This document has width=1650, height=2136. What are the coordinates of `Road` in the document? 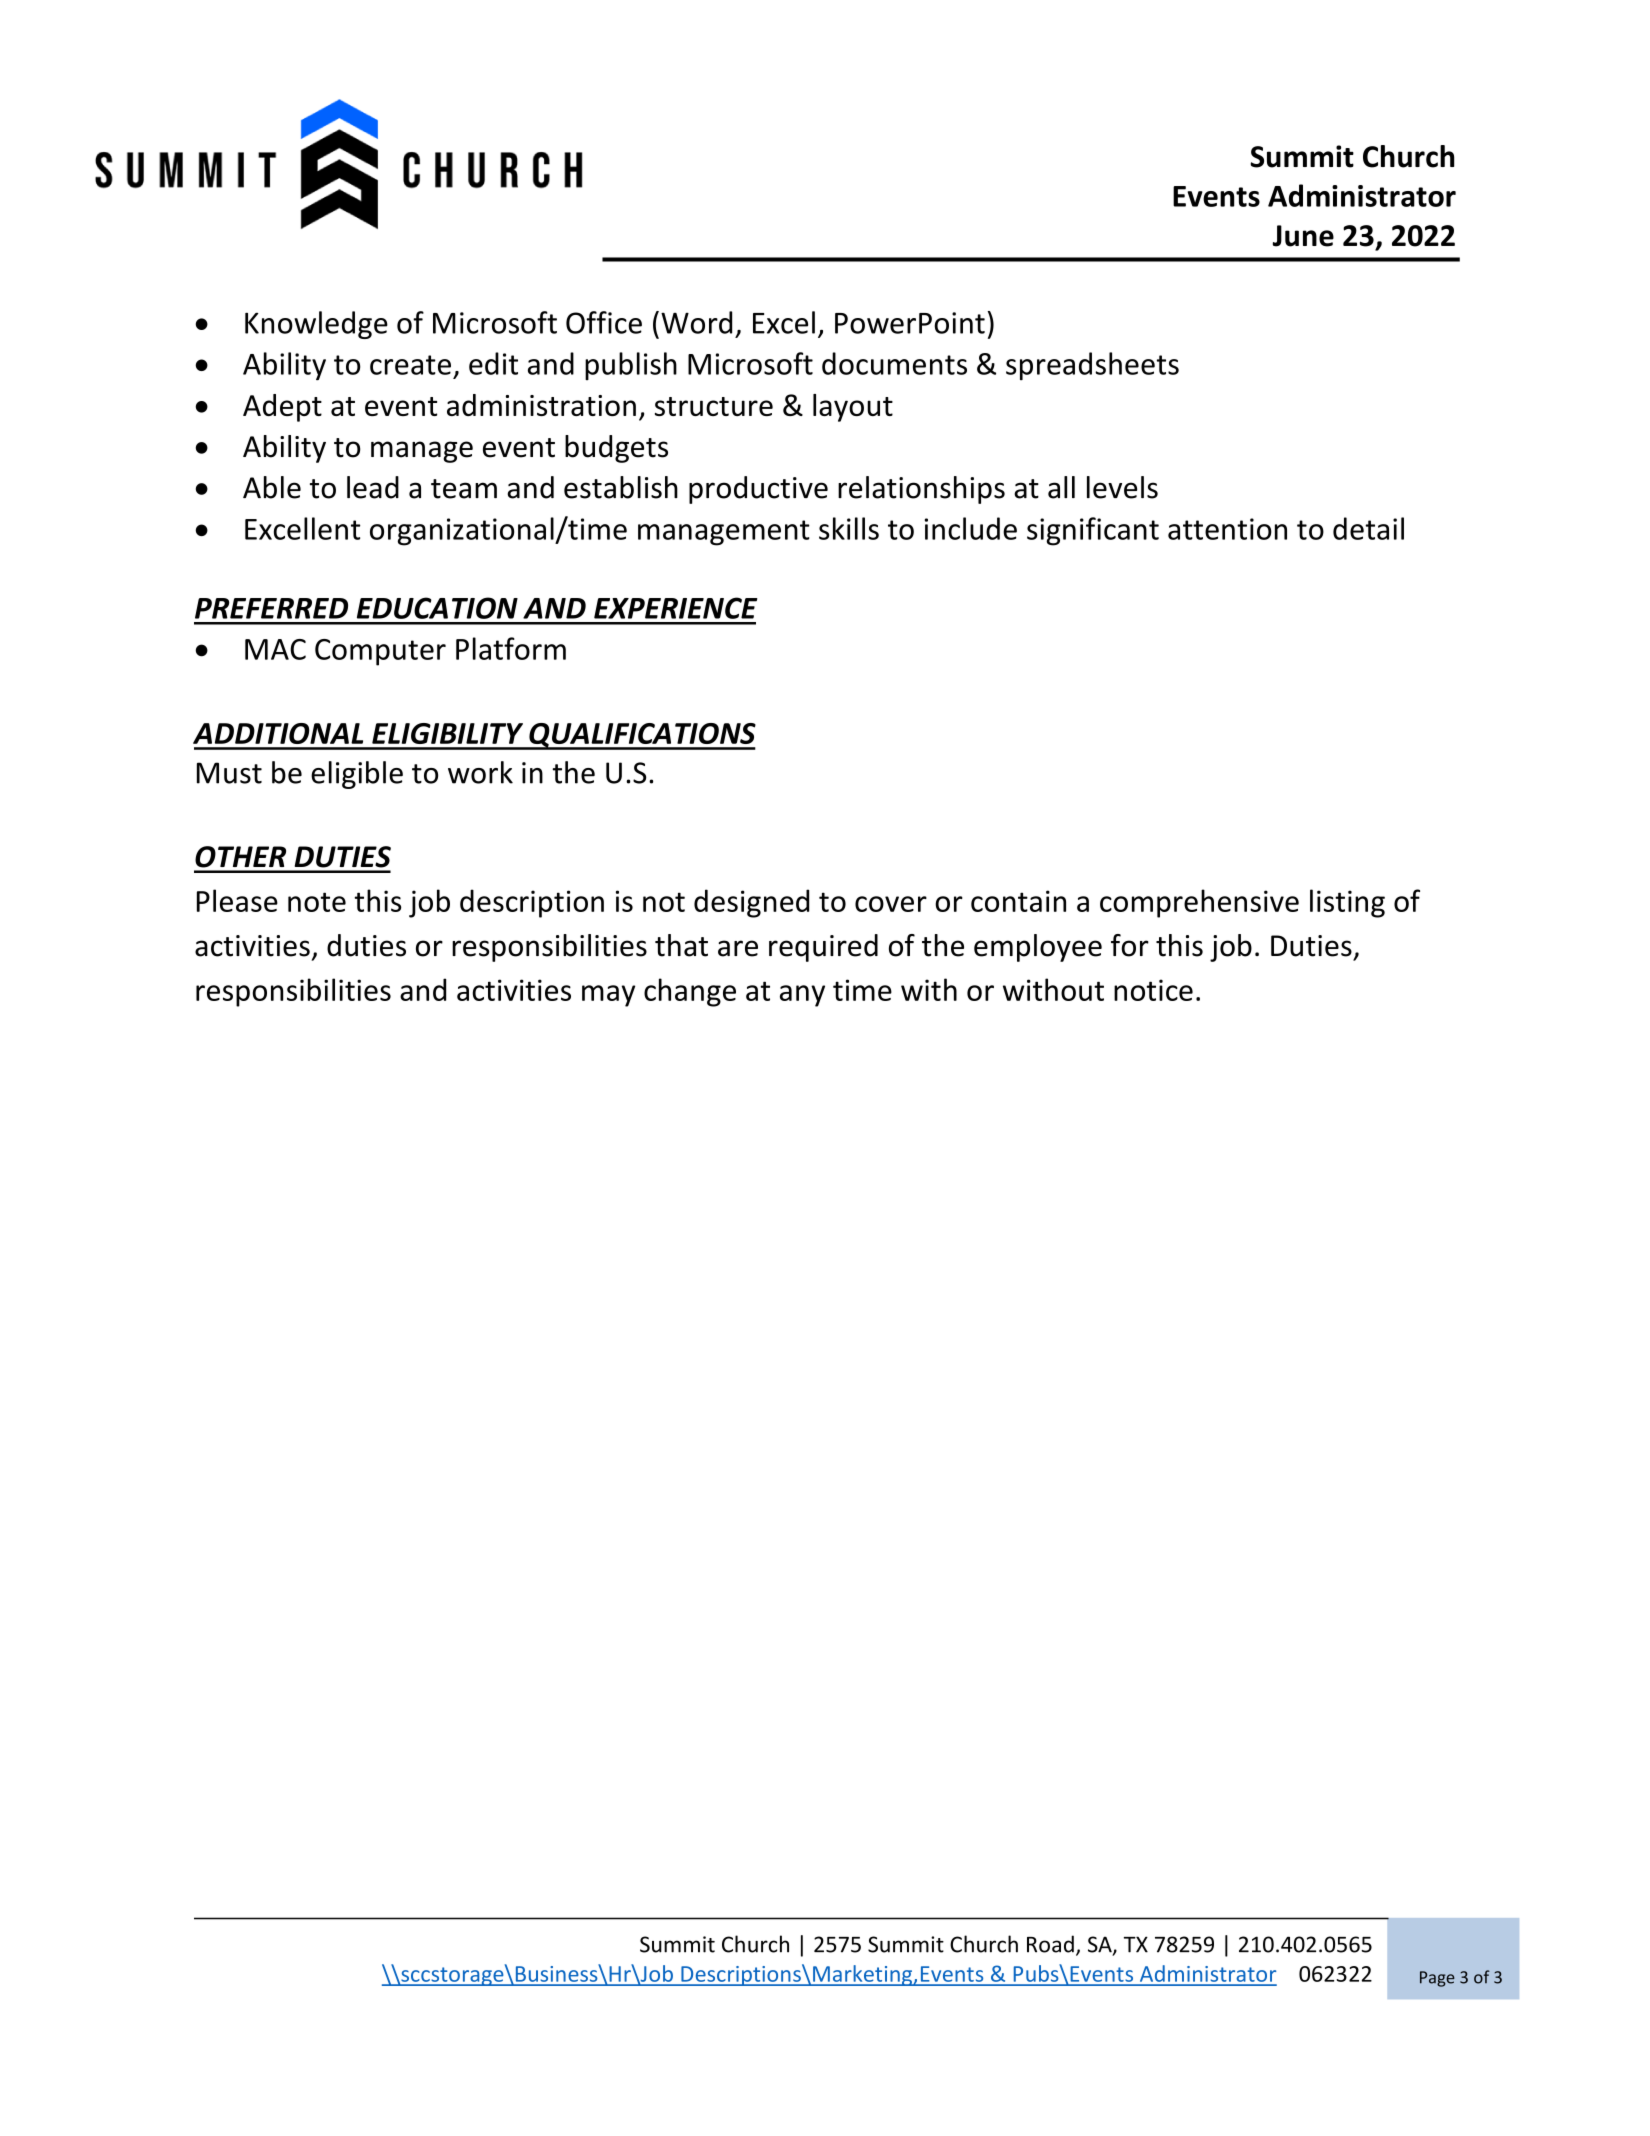 It's located at (1050, 1944).
